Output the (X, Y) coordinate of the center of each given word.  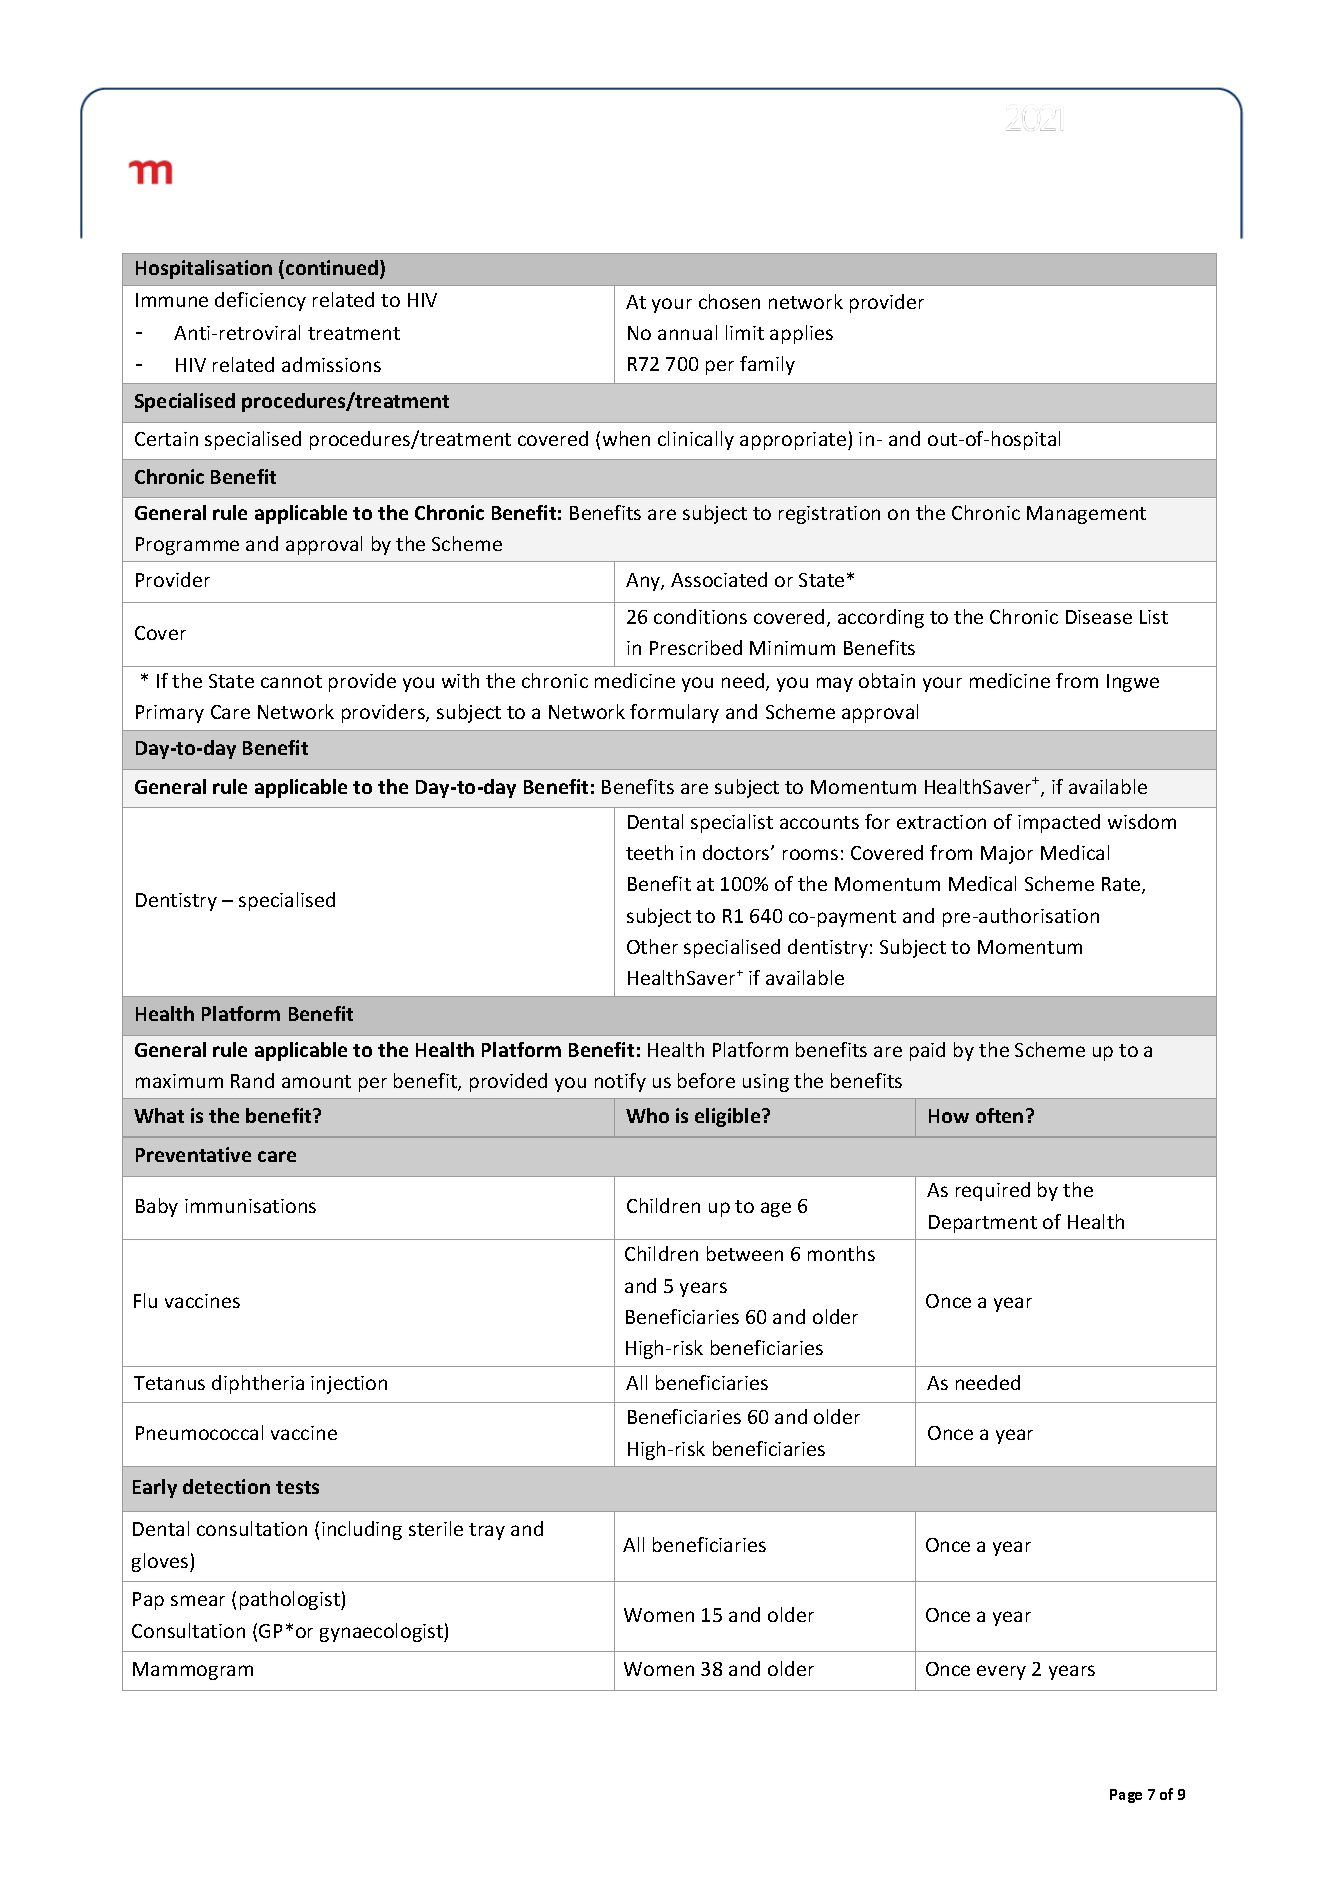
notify (620, 1082)
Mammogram (193, 1671)
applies (801, 334)
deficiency (260, 301)
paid (927, 1051)
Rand (252, 1080)
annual (687, 332)
